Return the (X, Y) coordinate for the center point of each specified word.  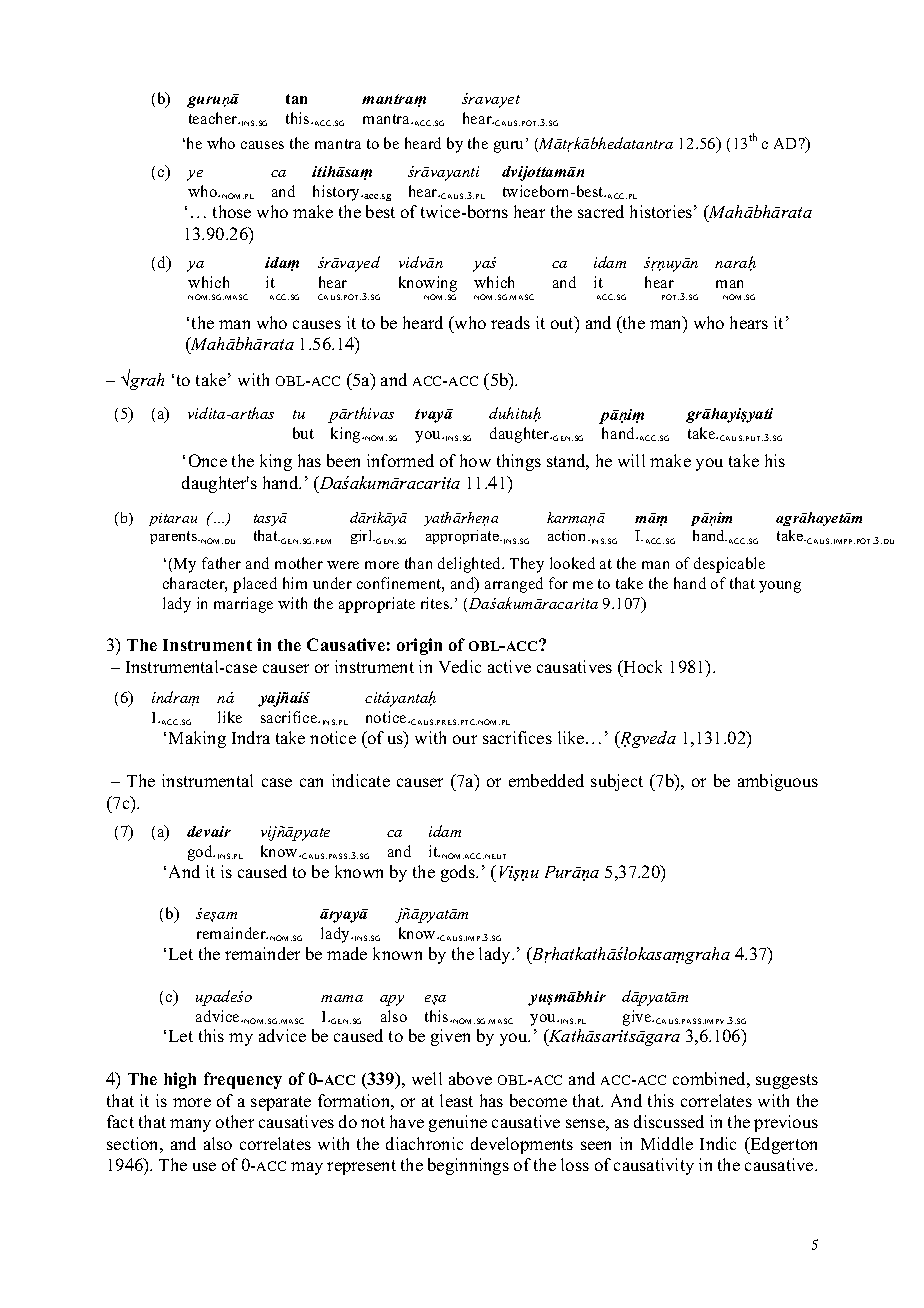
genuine (458, 1123)
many (190, 1125)
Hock (642, 666)
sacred (601, 211)
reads (510, 322)
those (232, 211)
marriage (243, 605)
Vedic (460, 666)
